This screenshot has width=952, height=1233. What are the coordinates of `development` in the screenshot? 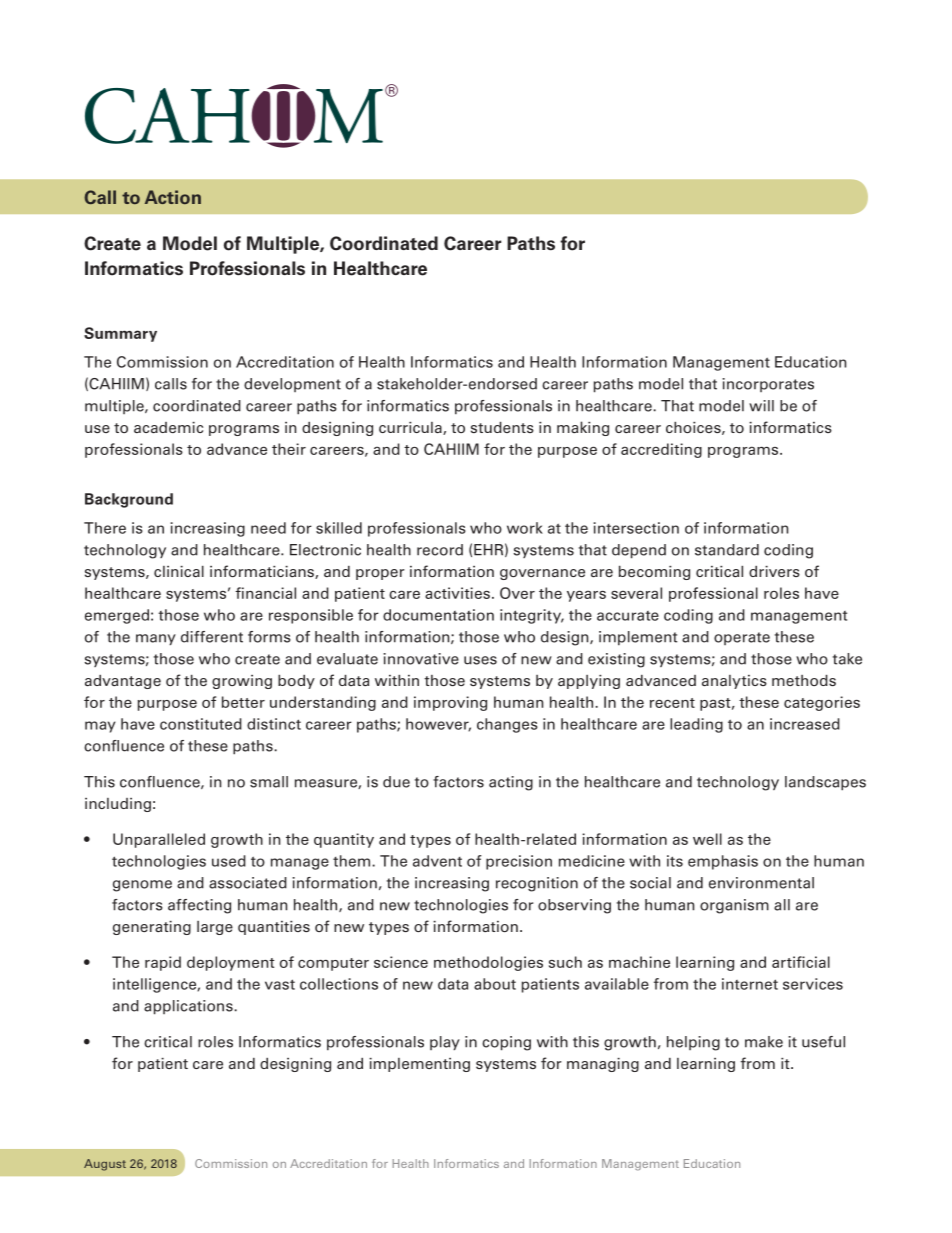 It's located at (292, 385).
